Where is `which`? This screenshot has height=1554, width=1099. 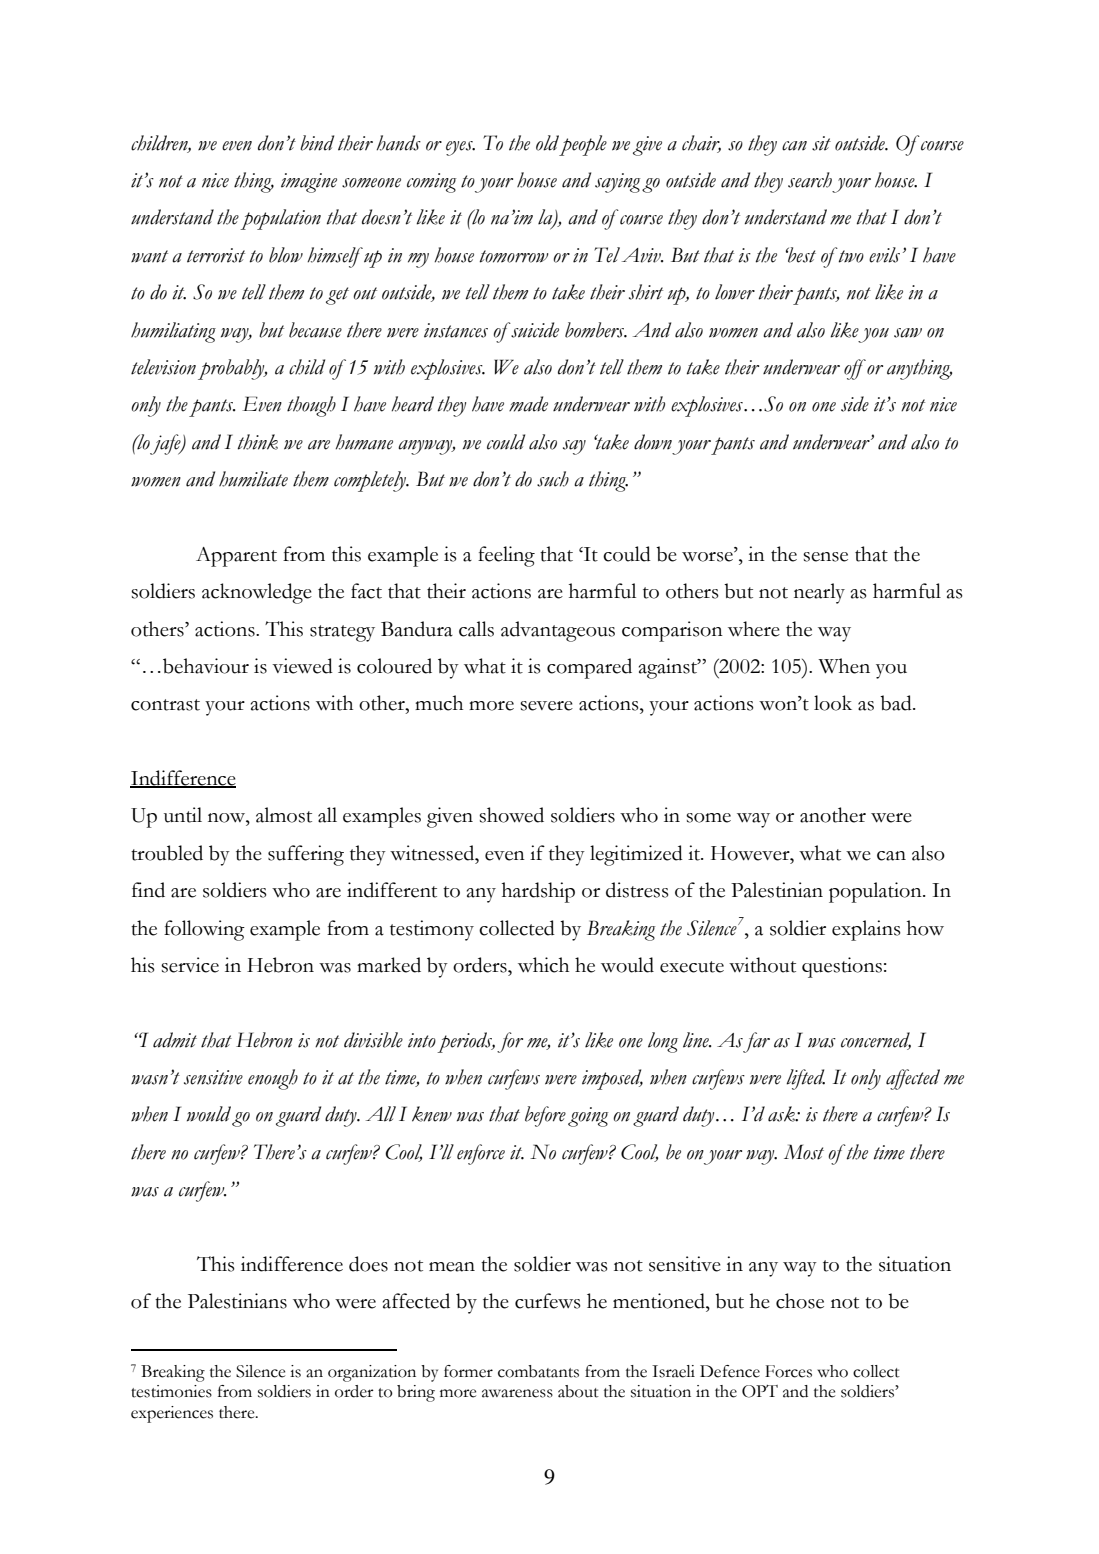 which is located at coordinates (543, 965).
